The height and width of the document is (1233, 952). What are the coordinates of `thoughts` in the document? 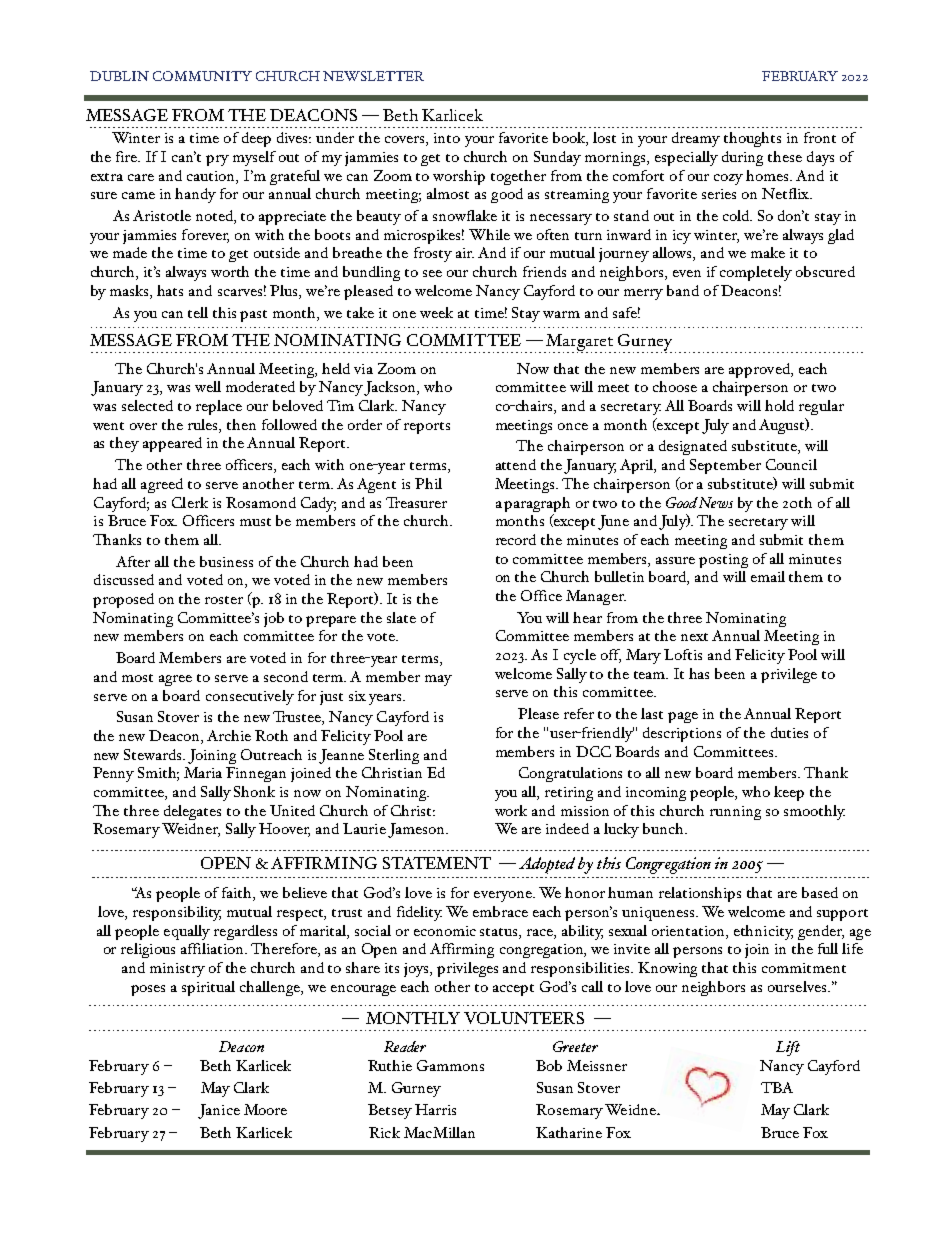 It's located at (752, 139).
